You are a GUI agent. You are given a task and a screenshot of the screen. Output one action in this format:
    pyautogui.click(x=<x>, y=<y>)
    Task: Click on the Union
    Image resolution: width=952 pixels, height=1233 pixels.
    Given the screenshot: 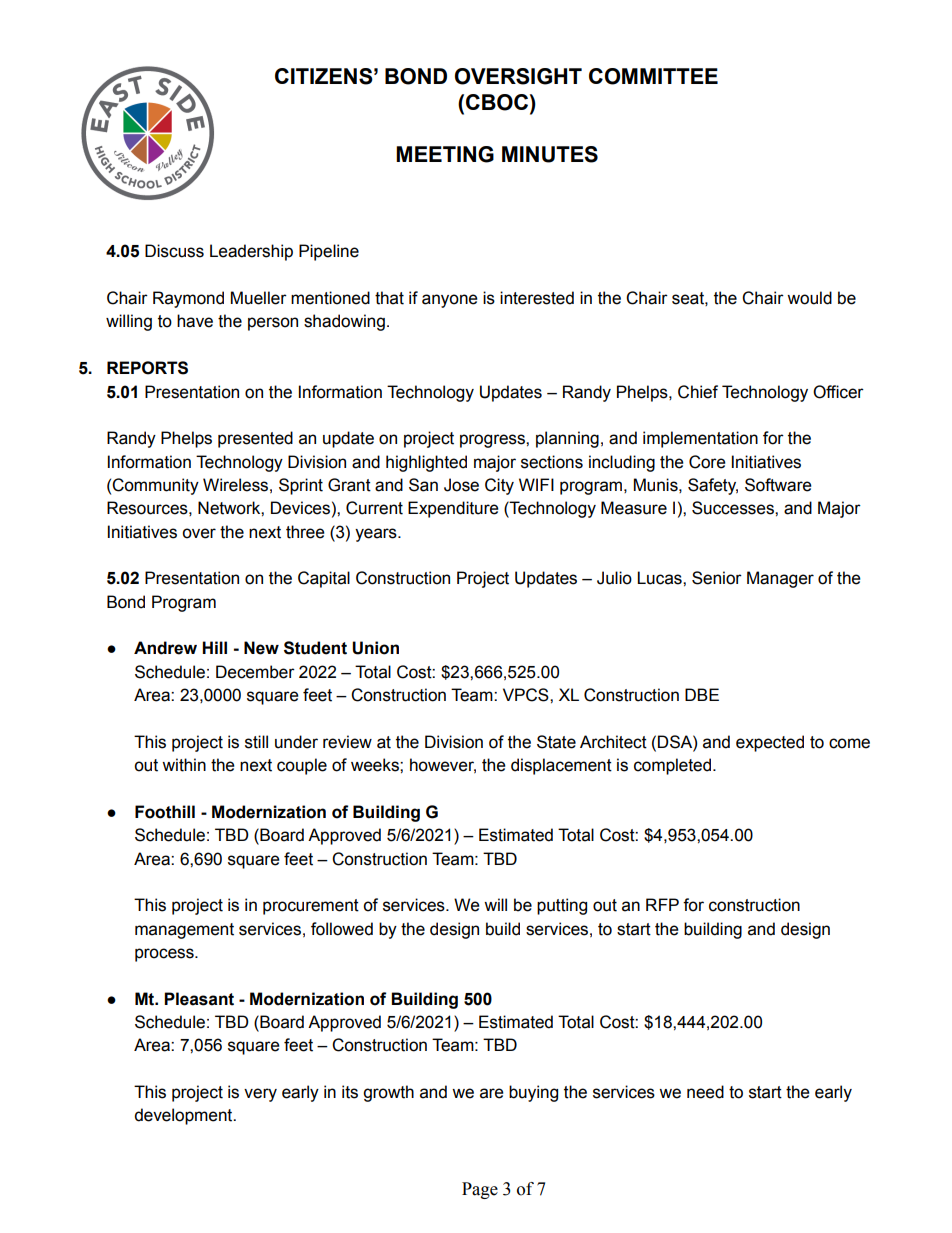 What is the action you would take?
    pyautogui.click(x=375, y=648)
